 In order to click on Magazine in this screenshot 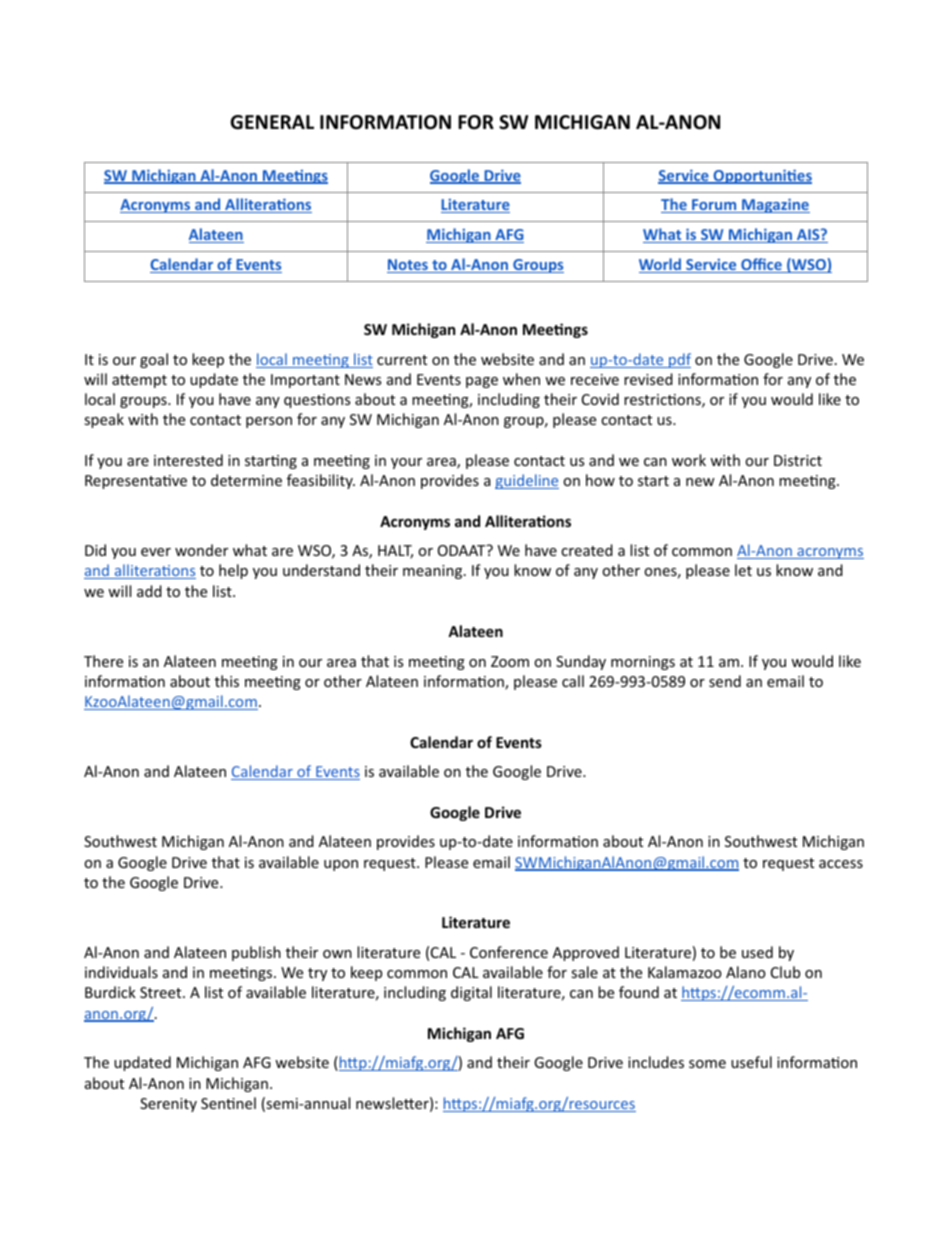, I will do `click(775, 205)`.
